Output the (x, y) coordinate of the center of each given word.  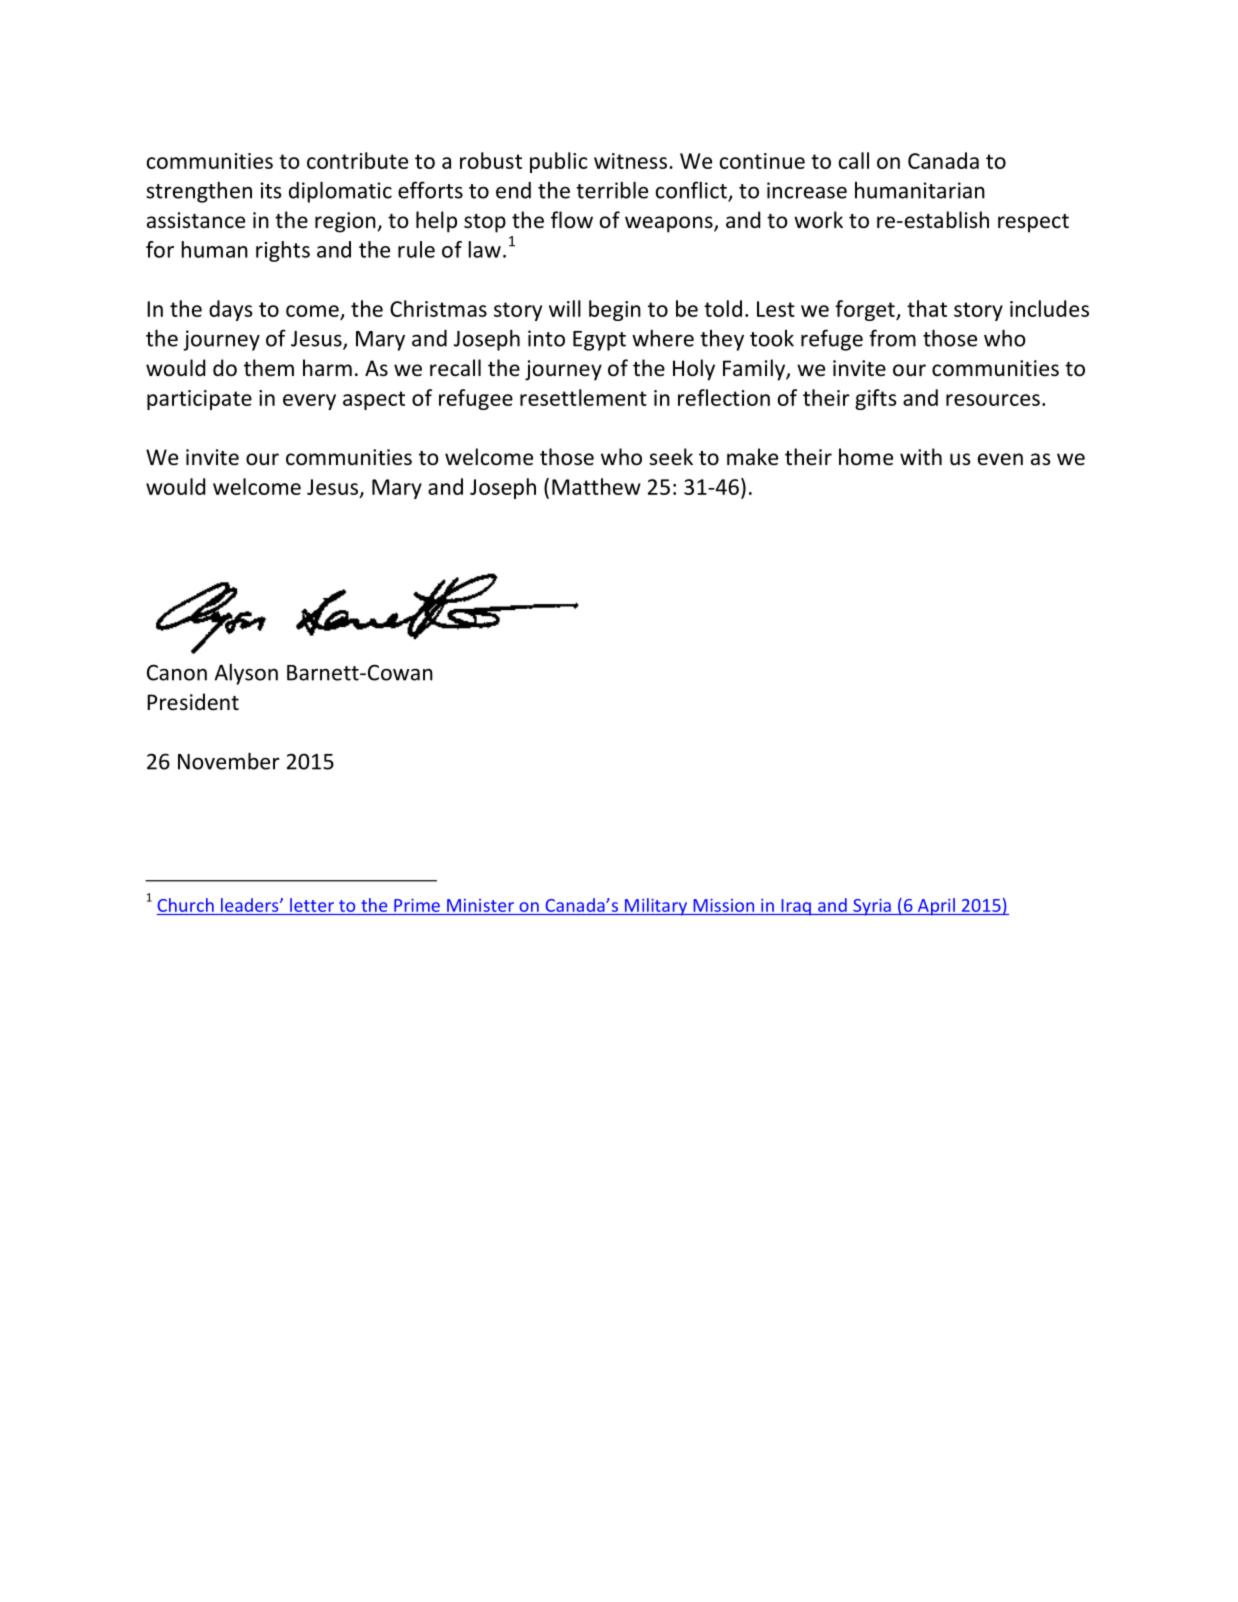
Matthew (596, 486)
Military (655, 907)
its (271, 190)
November (229, 761)
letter (312, 905)
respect (1033, 223)
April (936, 907)
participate (199, 400)
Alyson (246, 674)
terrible (612, 190)
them (269, 368)
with (921, 456)
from (892, 338)
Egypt (599, 341)
